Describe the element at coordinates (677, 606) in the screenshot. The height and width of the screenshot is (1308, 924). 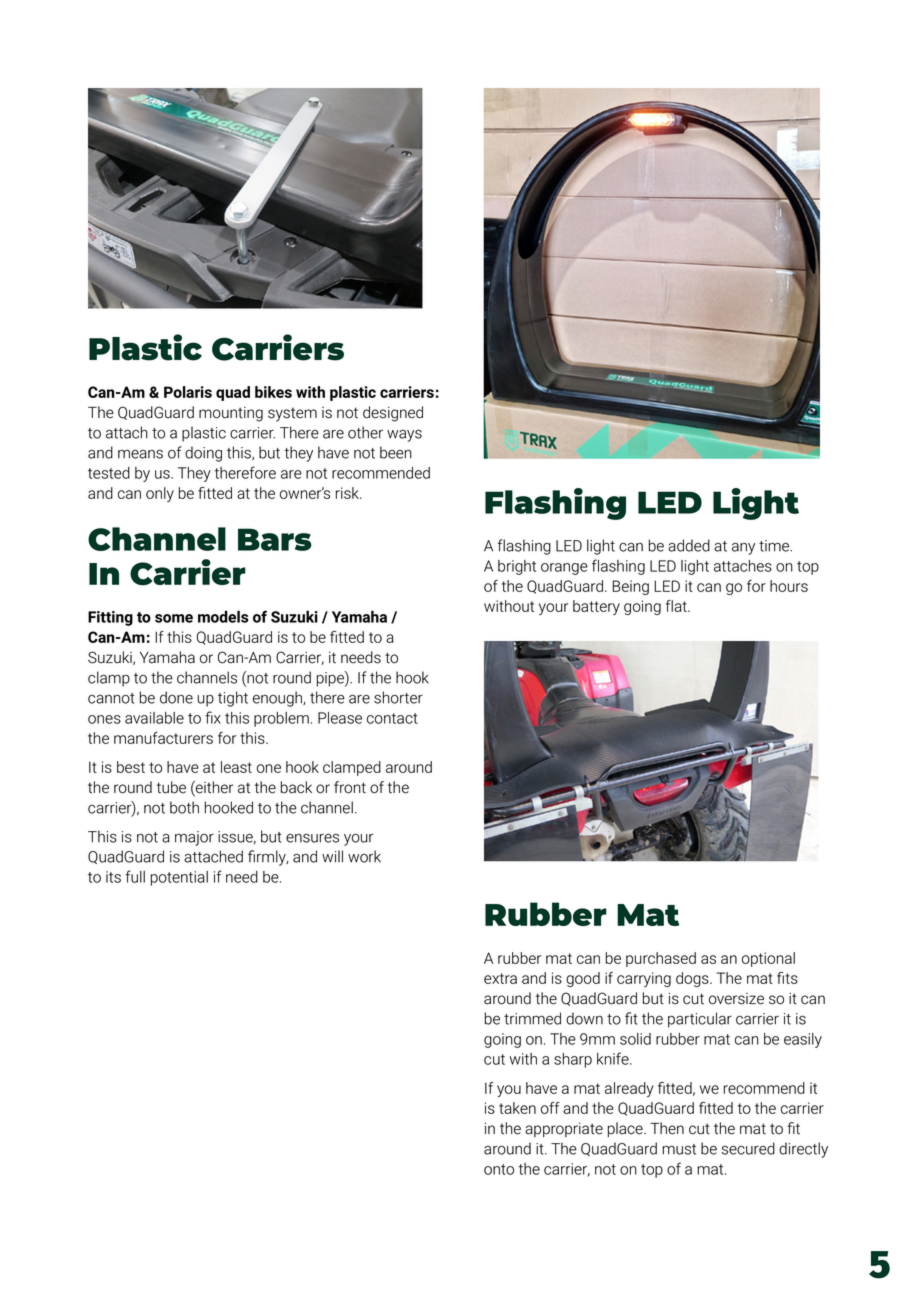
I see `flat` at that location.
